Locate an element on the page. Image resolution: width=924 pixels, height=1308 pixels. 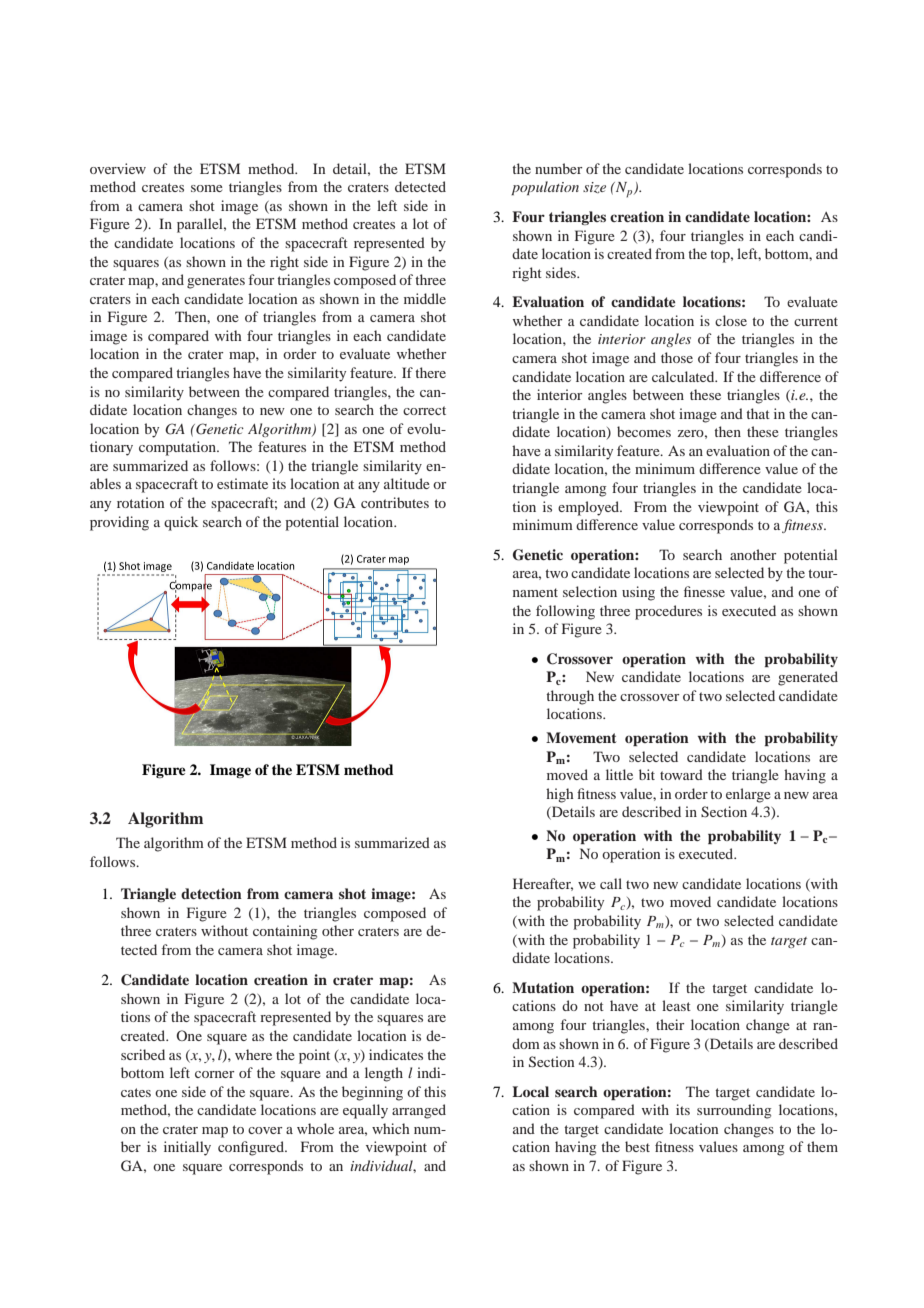
that is located at coordinates (758, 413).
